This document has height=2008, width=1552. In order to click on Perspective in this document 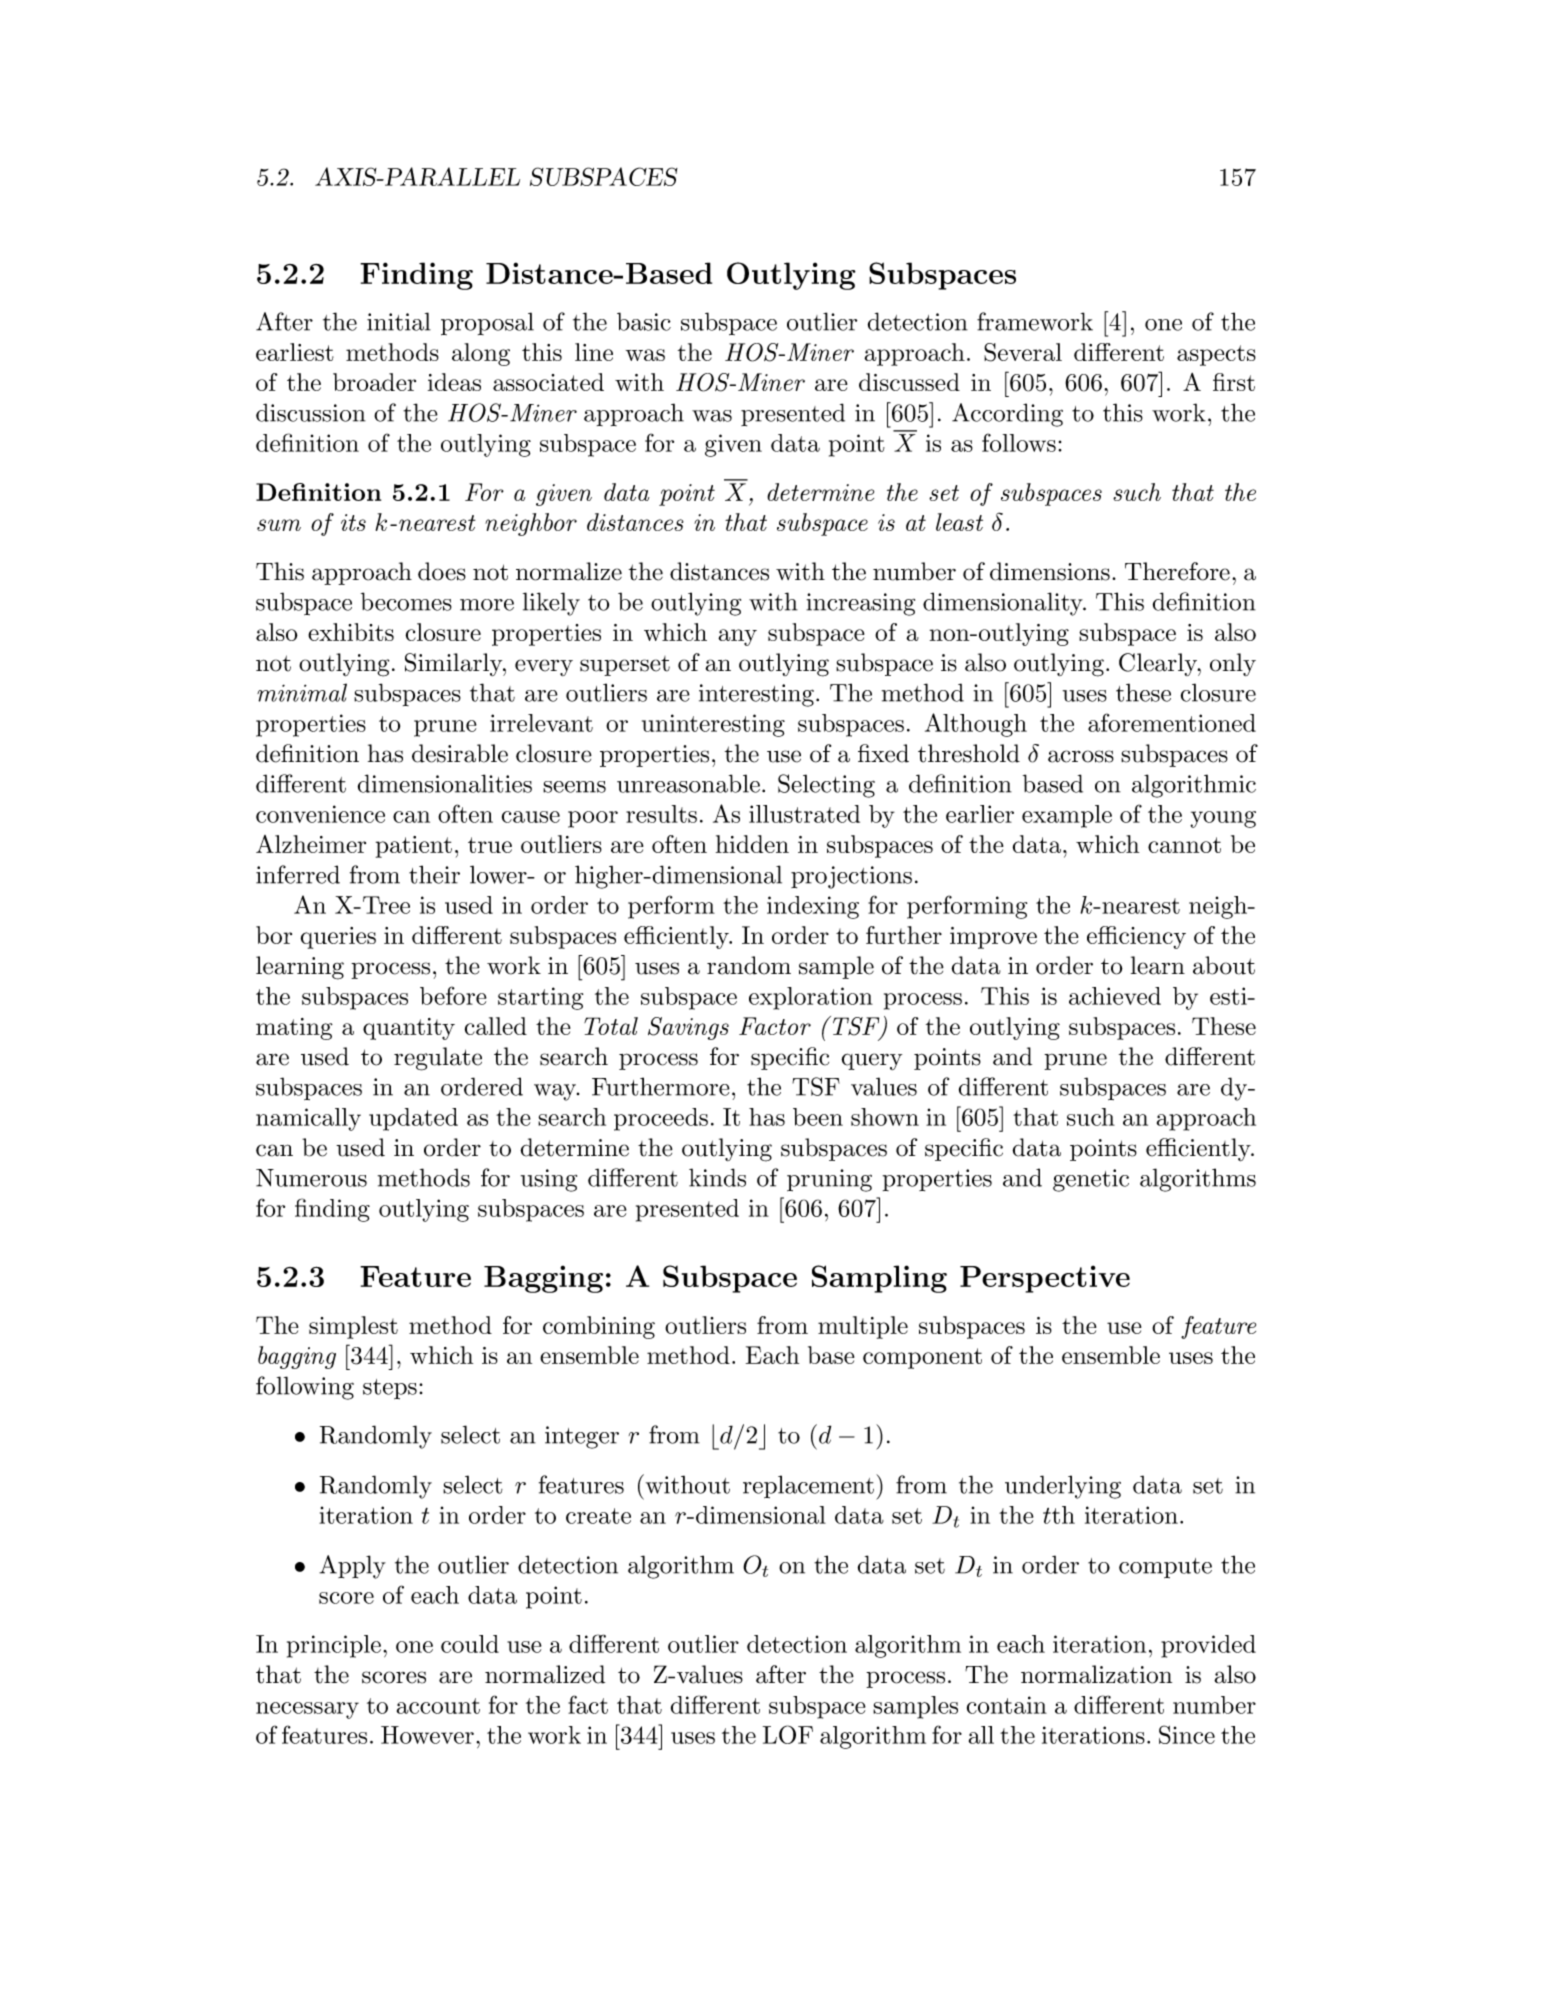, I will do `click(1045, 1279)`.
